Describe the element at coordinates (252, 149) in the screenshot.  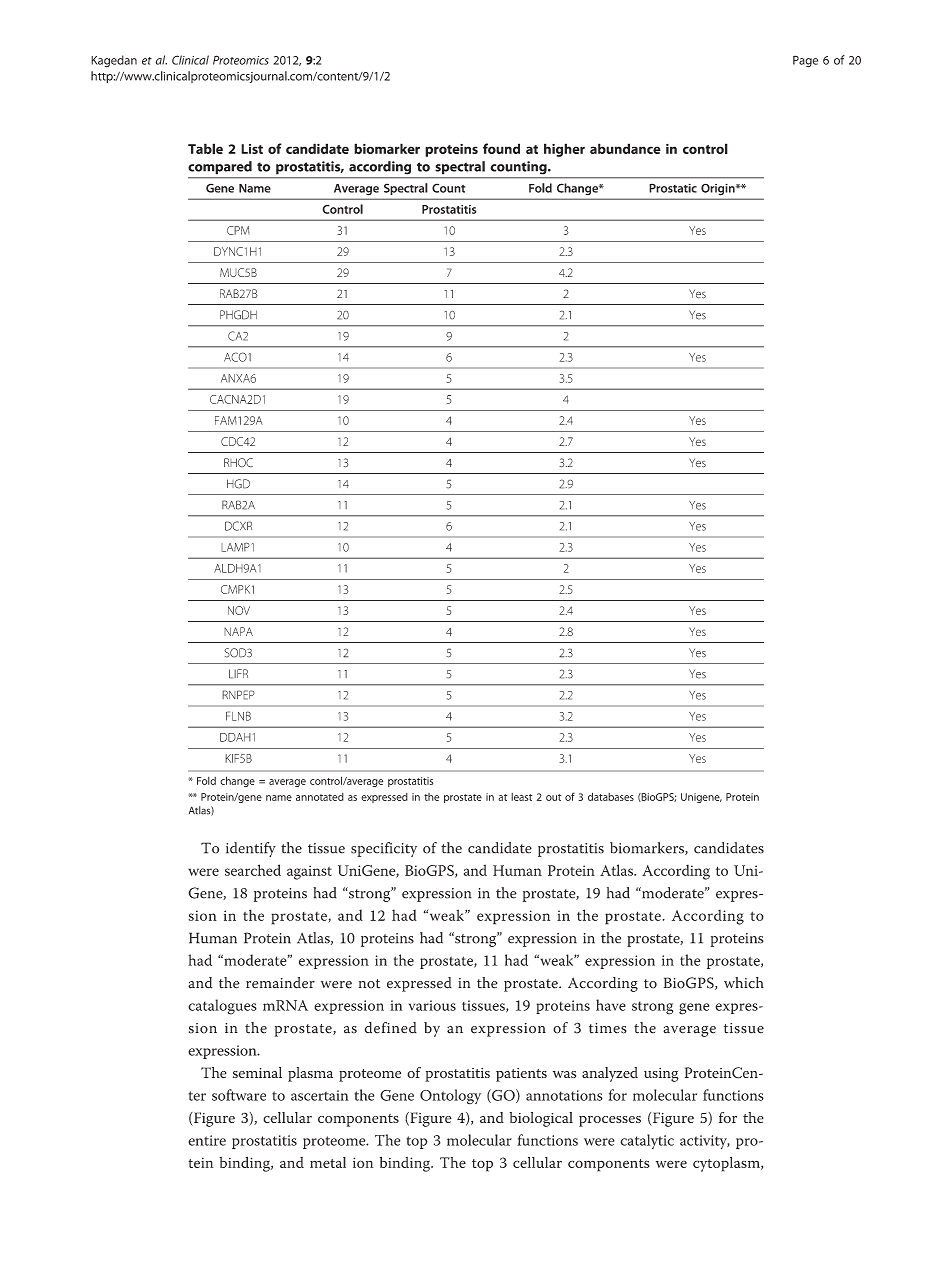
I see `List` at that location.
